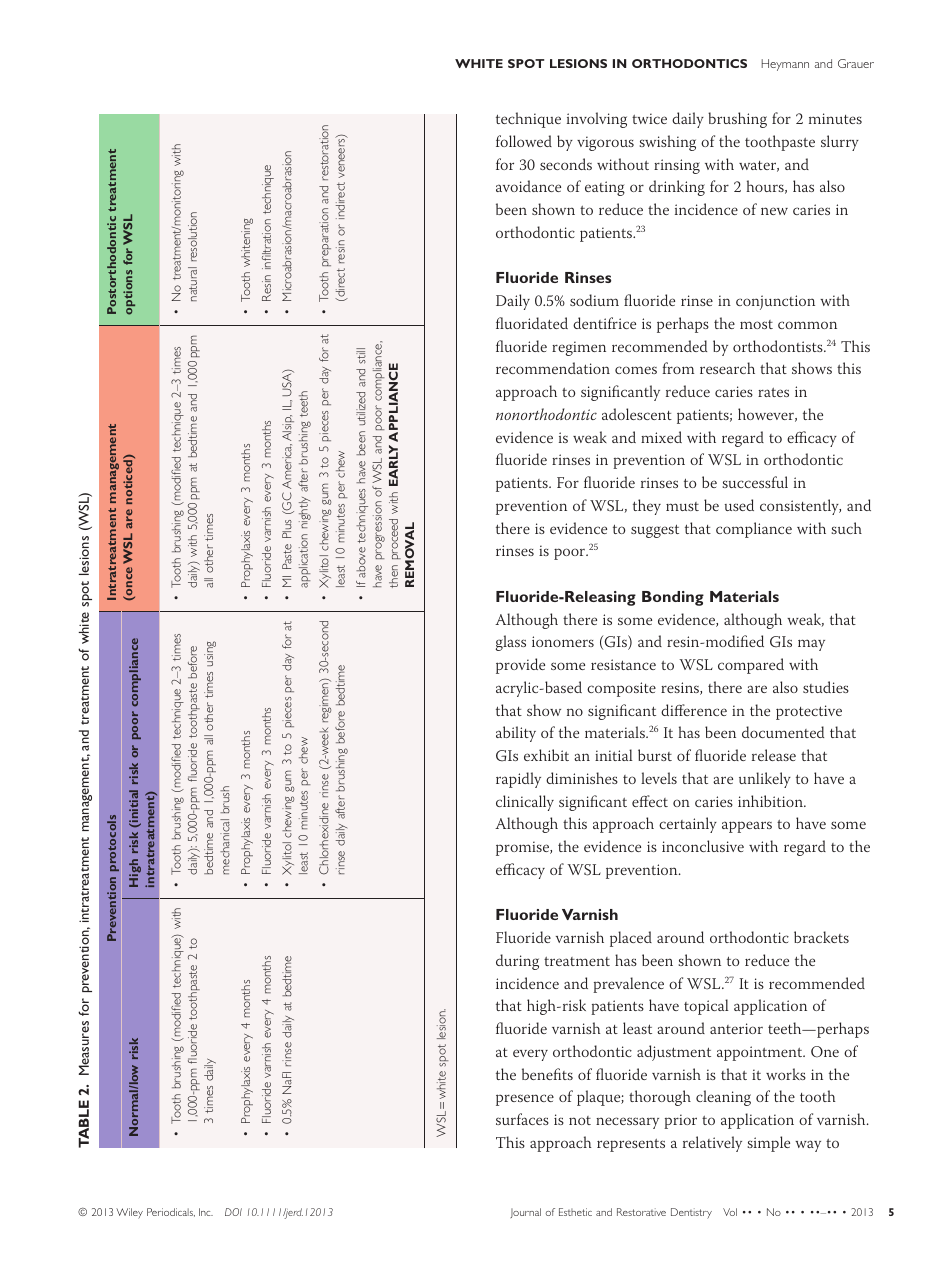 The width and height of the screenshot is (952, 1275). I want to click on new, so click(774, 211).
